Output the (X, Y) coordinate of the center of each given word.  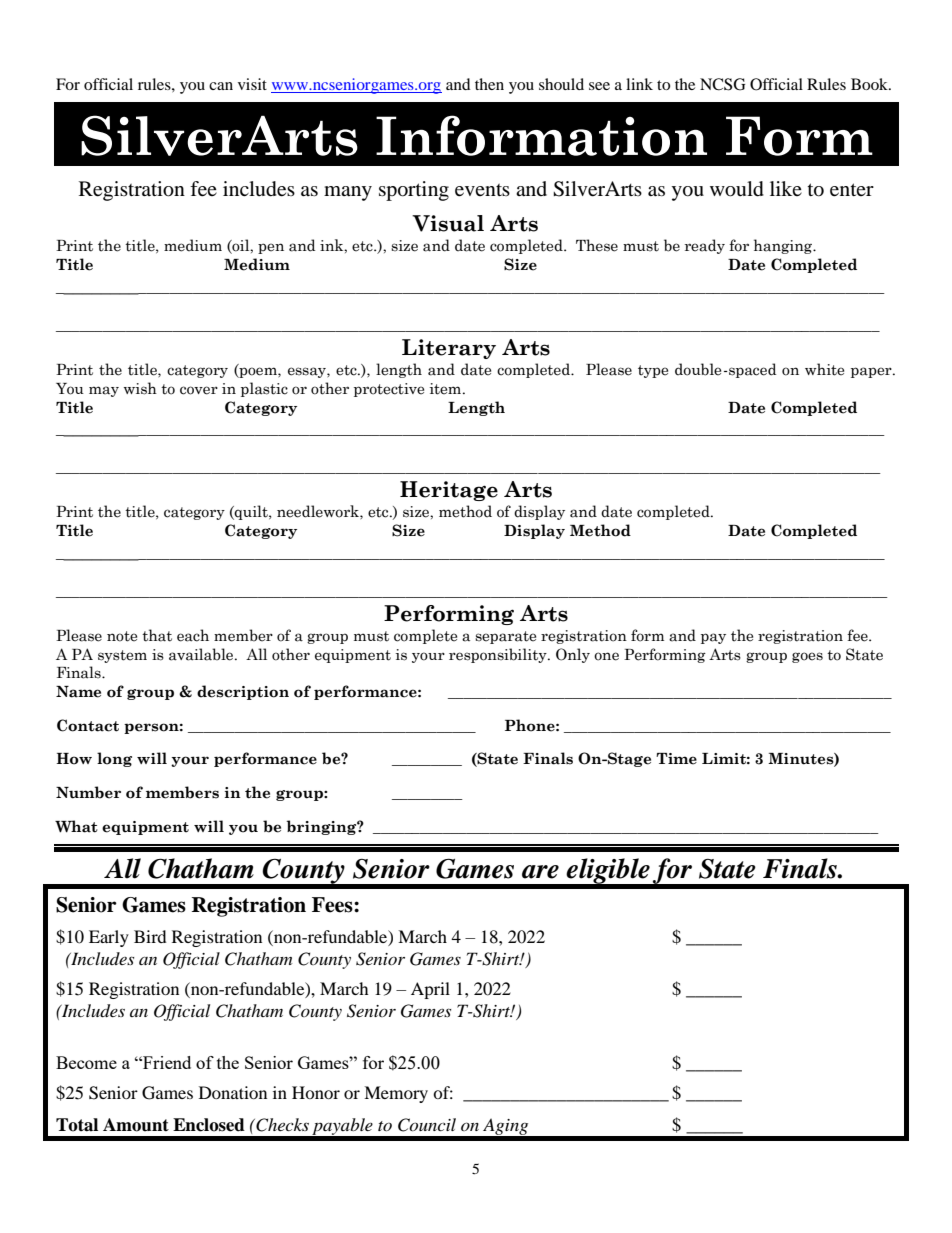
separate (505, 637)
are (540, 872)
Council (427, 1125)
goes (807, 657)
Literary (449, 349)
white (824, 369)
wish (140, 388)
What (76, 826)
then (489, 84)
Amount (136, 1125)
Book (870, 84)
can (221, 86)
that (157, 635)
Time (676, 759)
